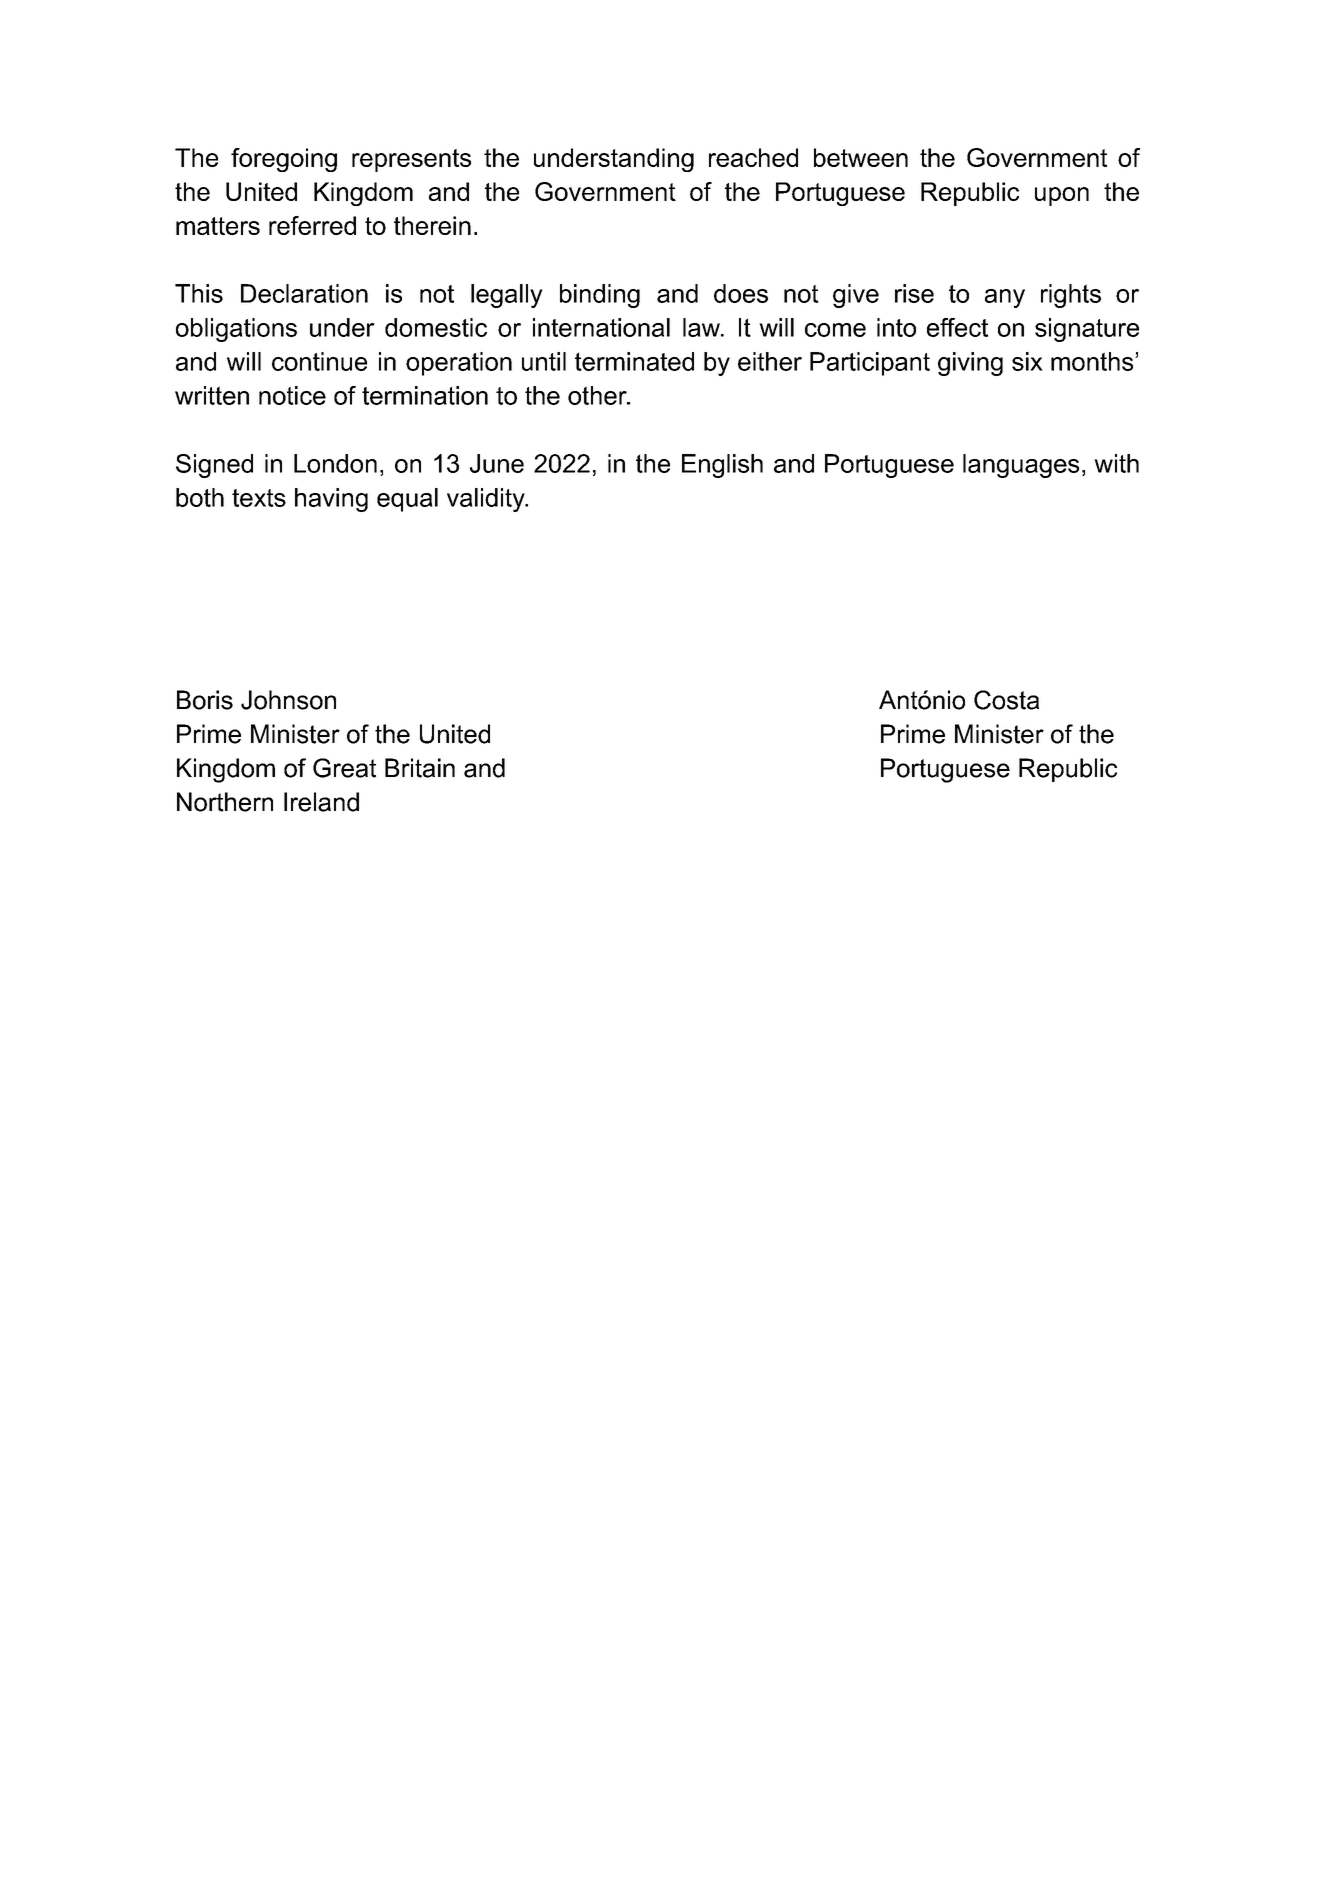  What do you see at coordinates (319, 361) in the screenshot?
I see `continue` at bounding box center [319, 361].
